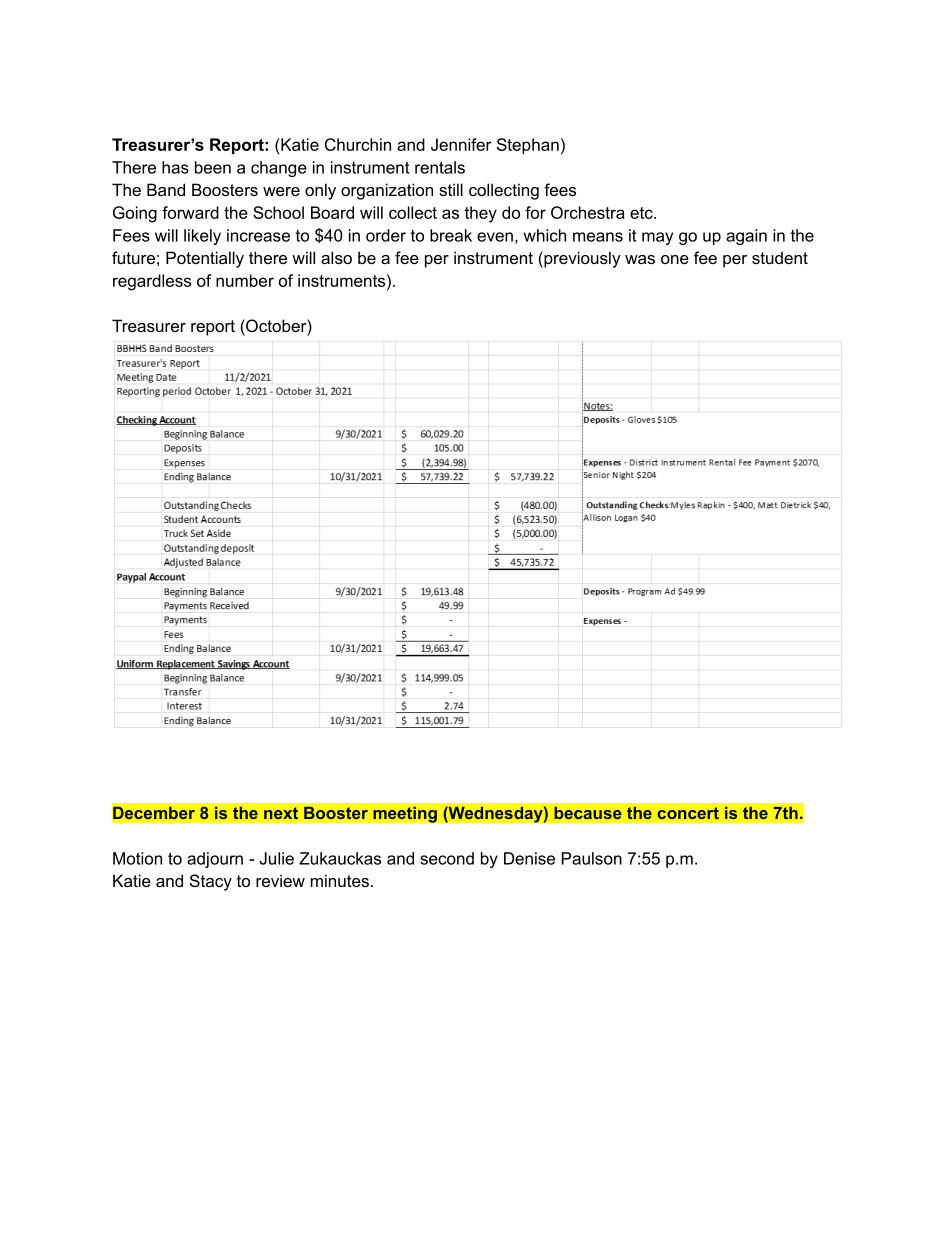  I want to click on Stacy, so click(211, 882).
